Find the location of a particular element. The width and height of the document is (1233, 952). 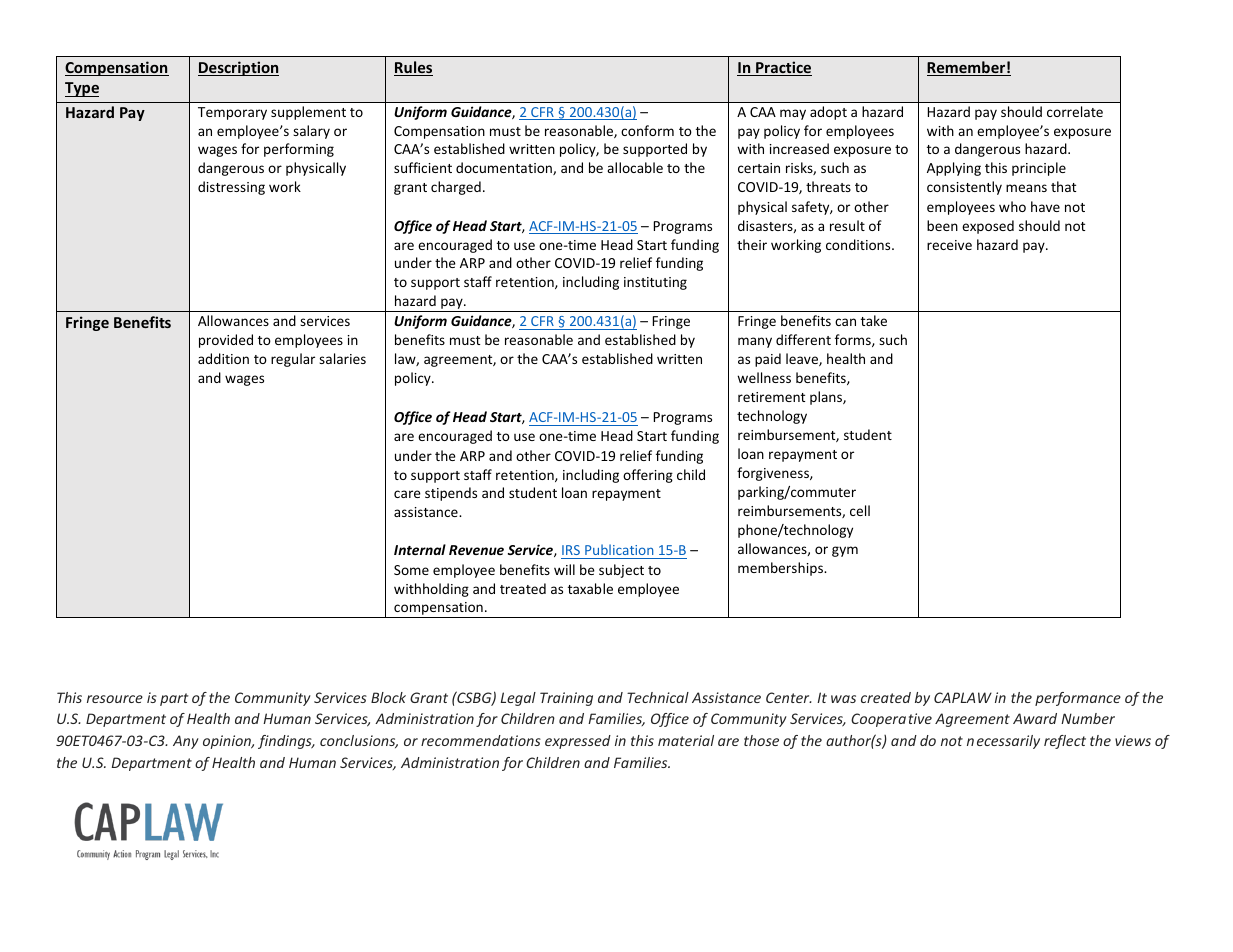

correlate is located at coordinates (1075, 111).
